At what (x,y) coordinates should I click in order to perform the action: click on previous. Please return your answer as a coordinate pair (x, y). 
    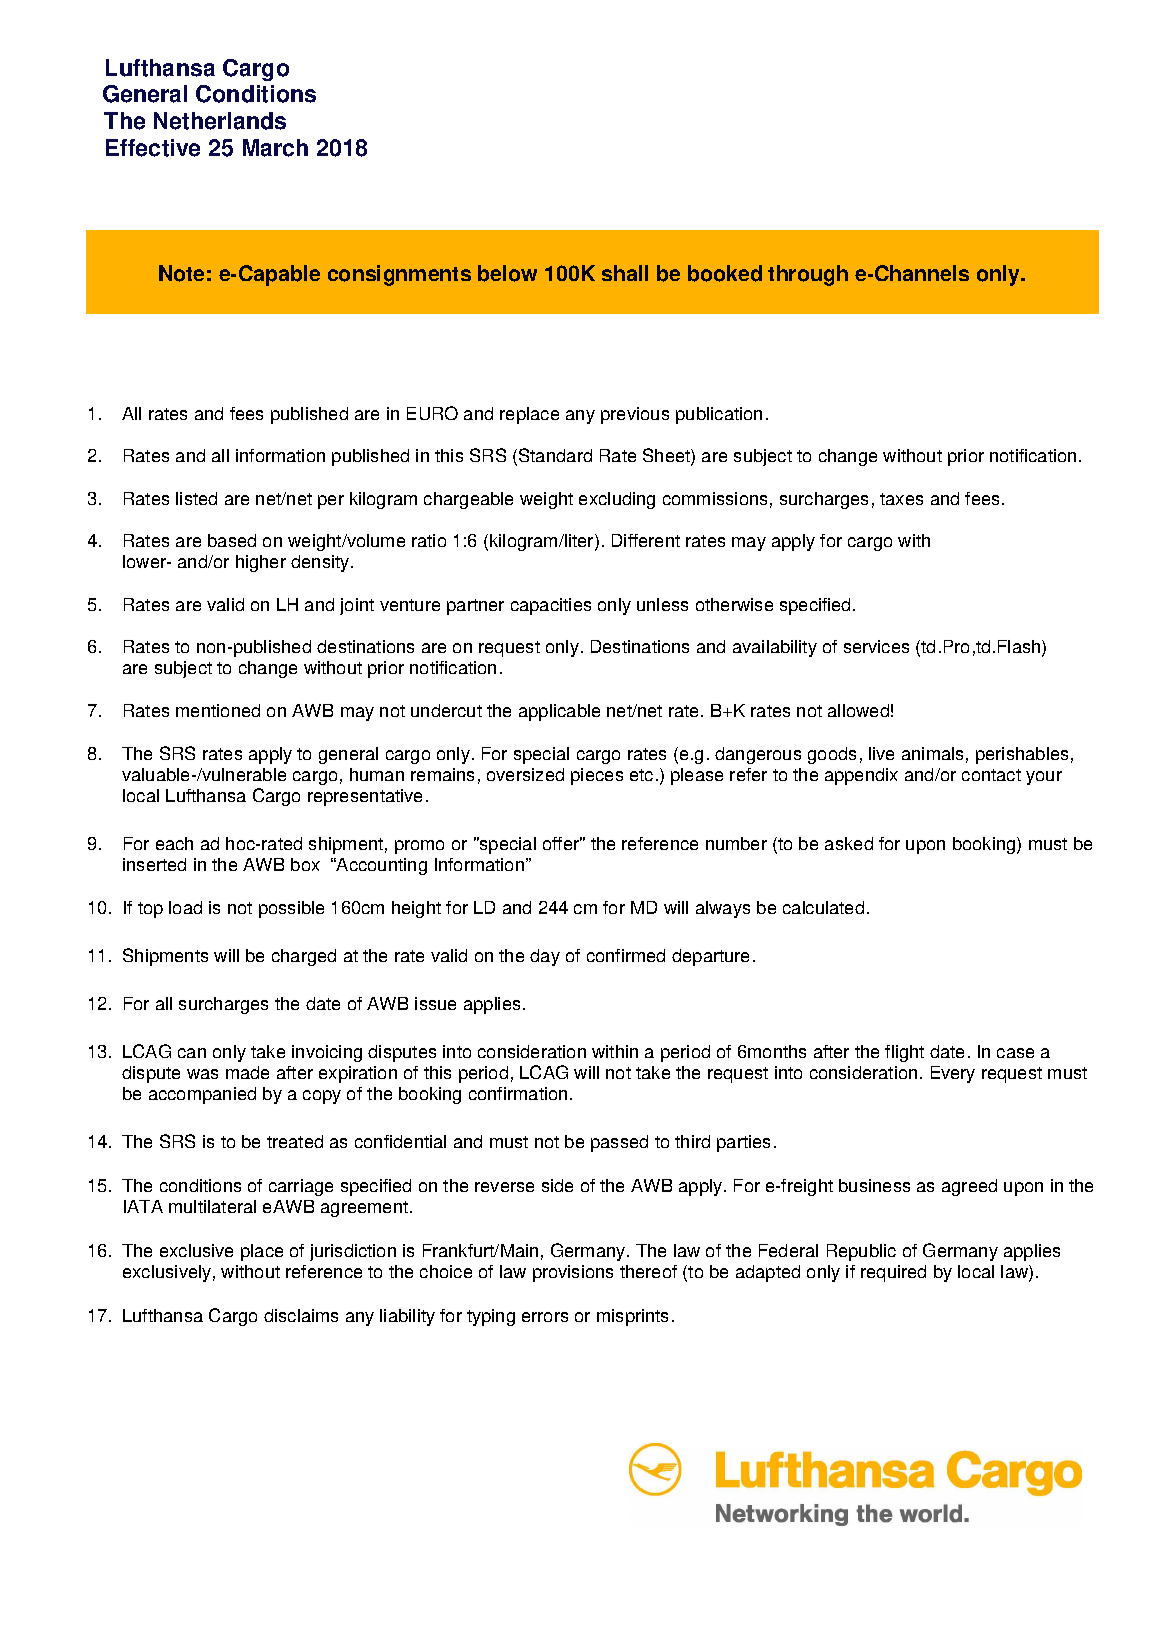
    Looking at the image, I should click on (635, 415).
